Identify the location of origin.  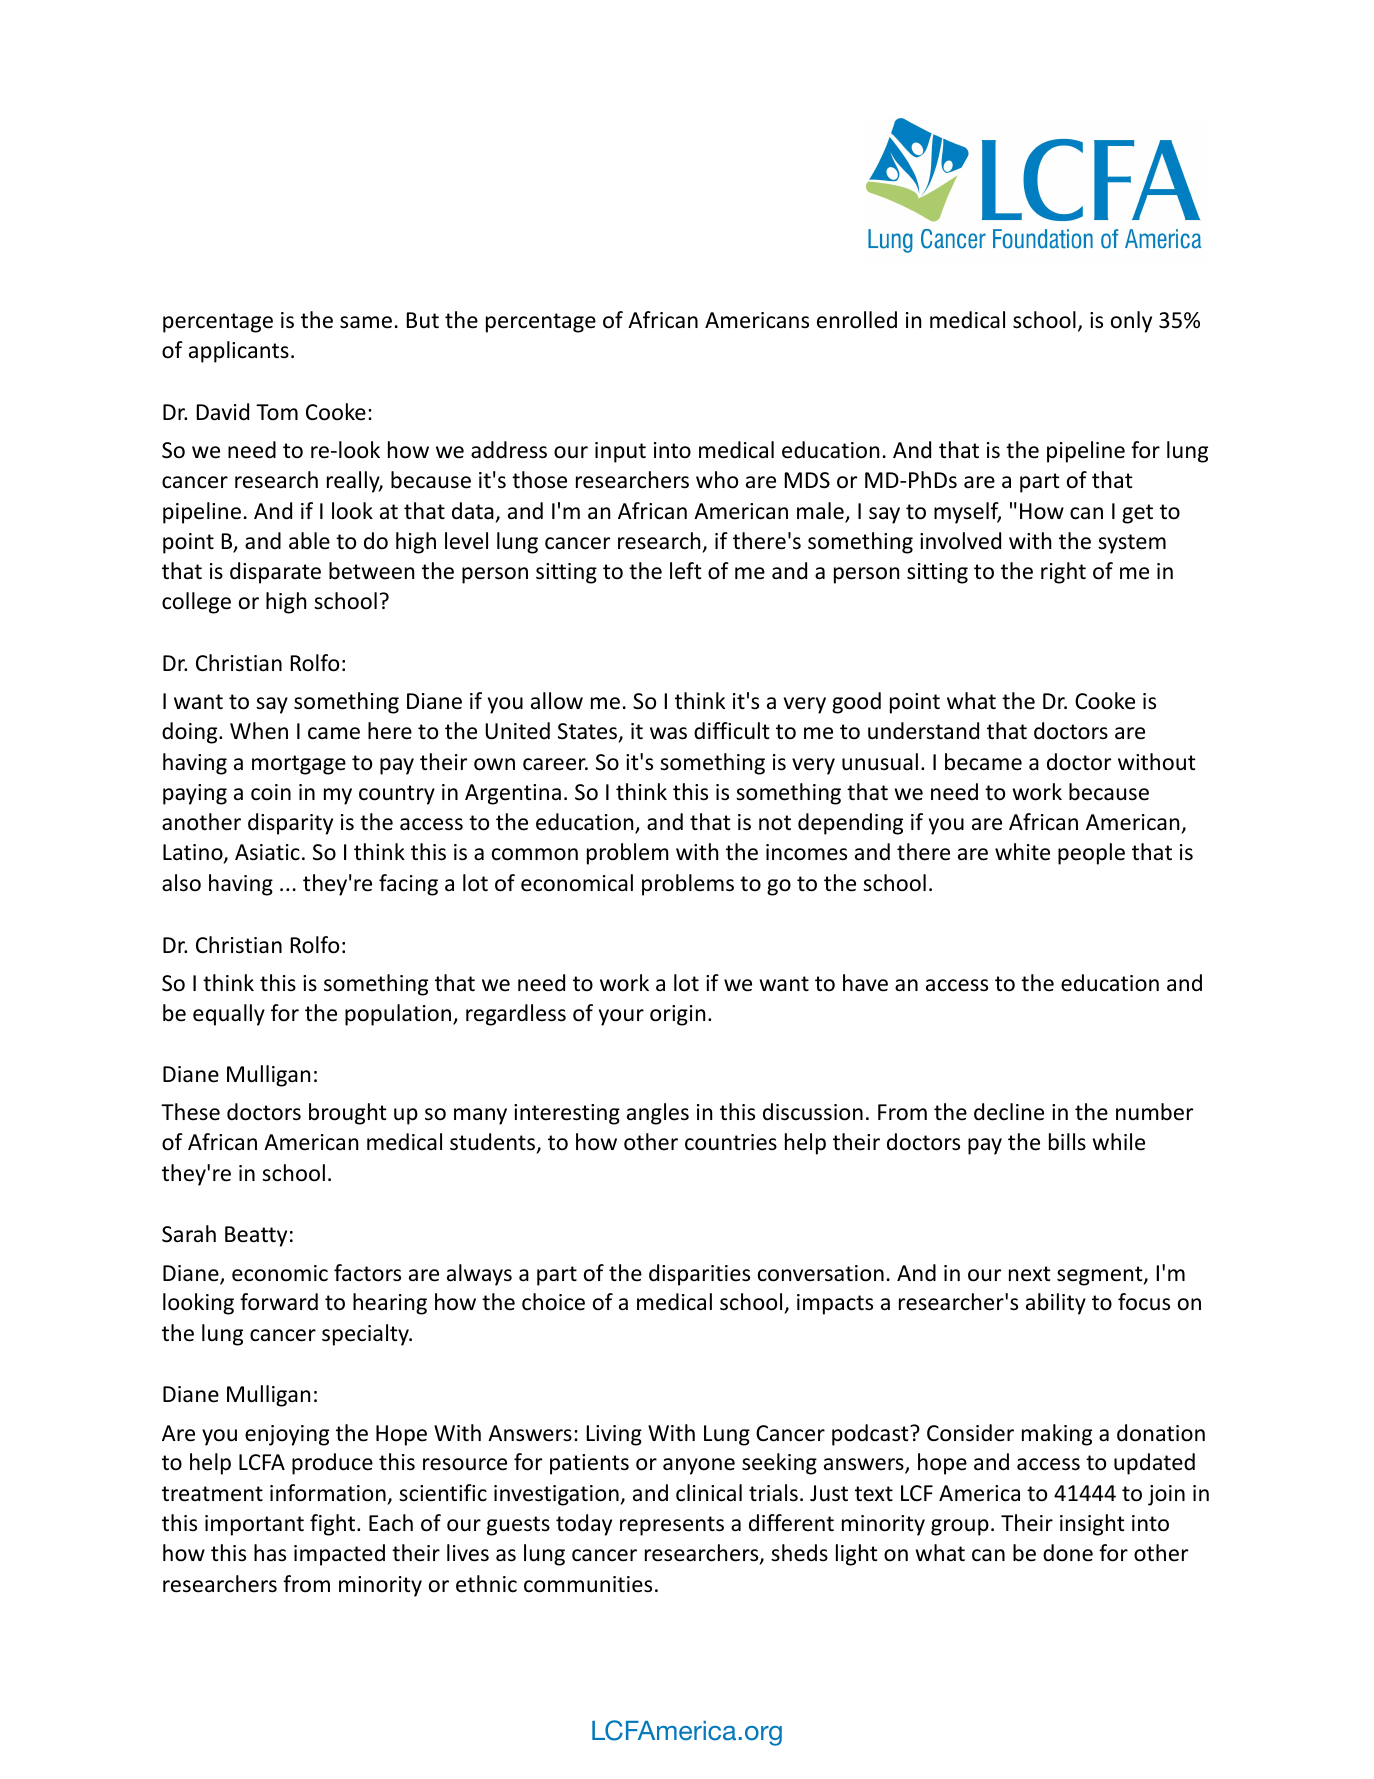
(677, 1015).
